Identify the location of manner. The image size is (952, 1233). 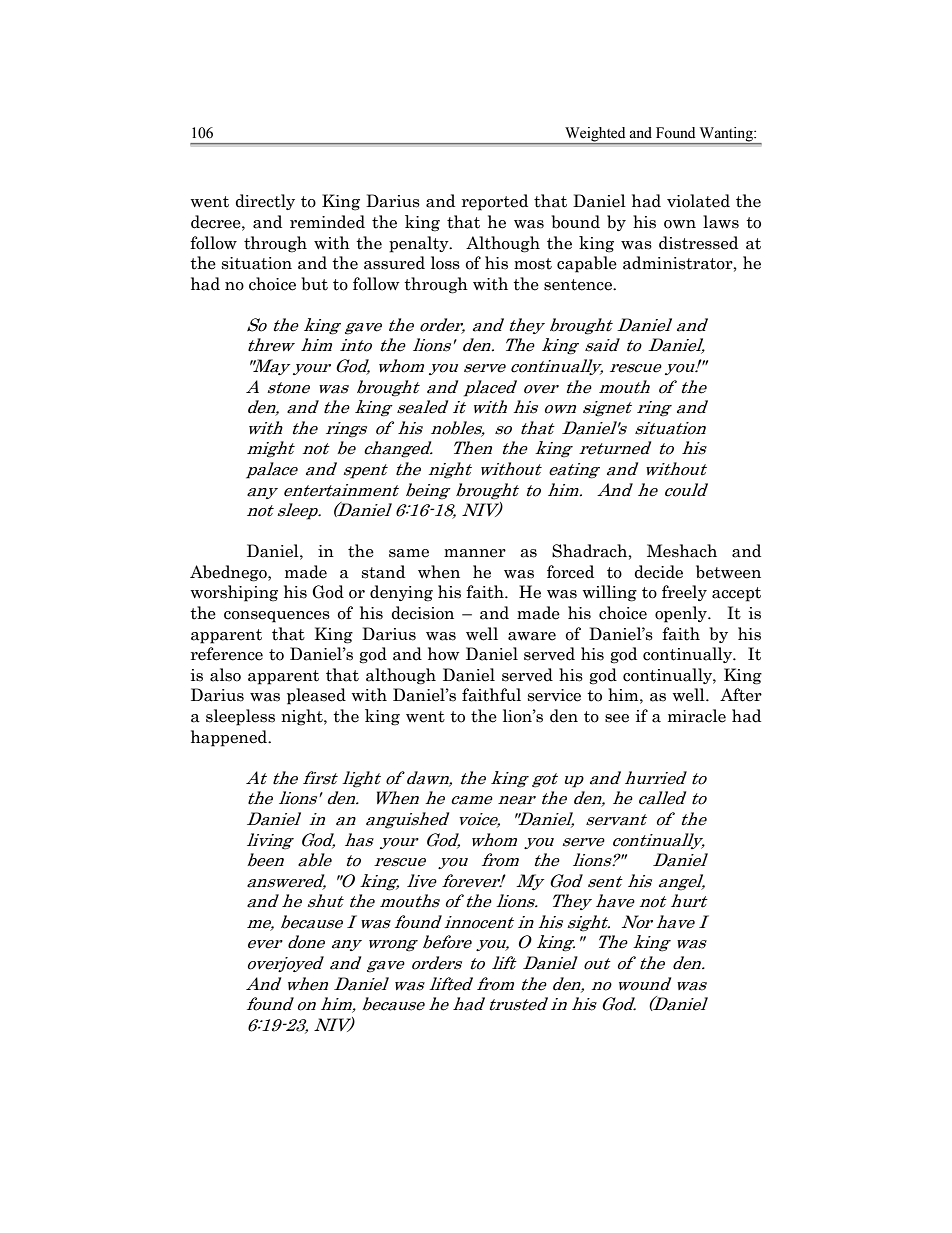
(475, 553).
